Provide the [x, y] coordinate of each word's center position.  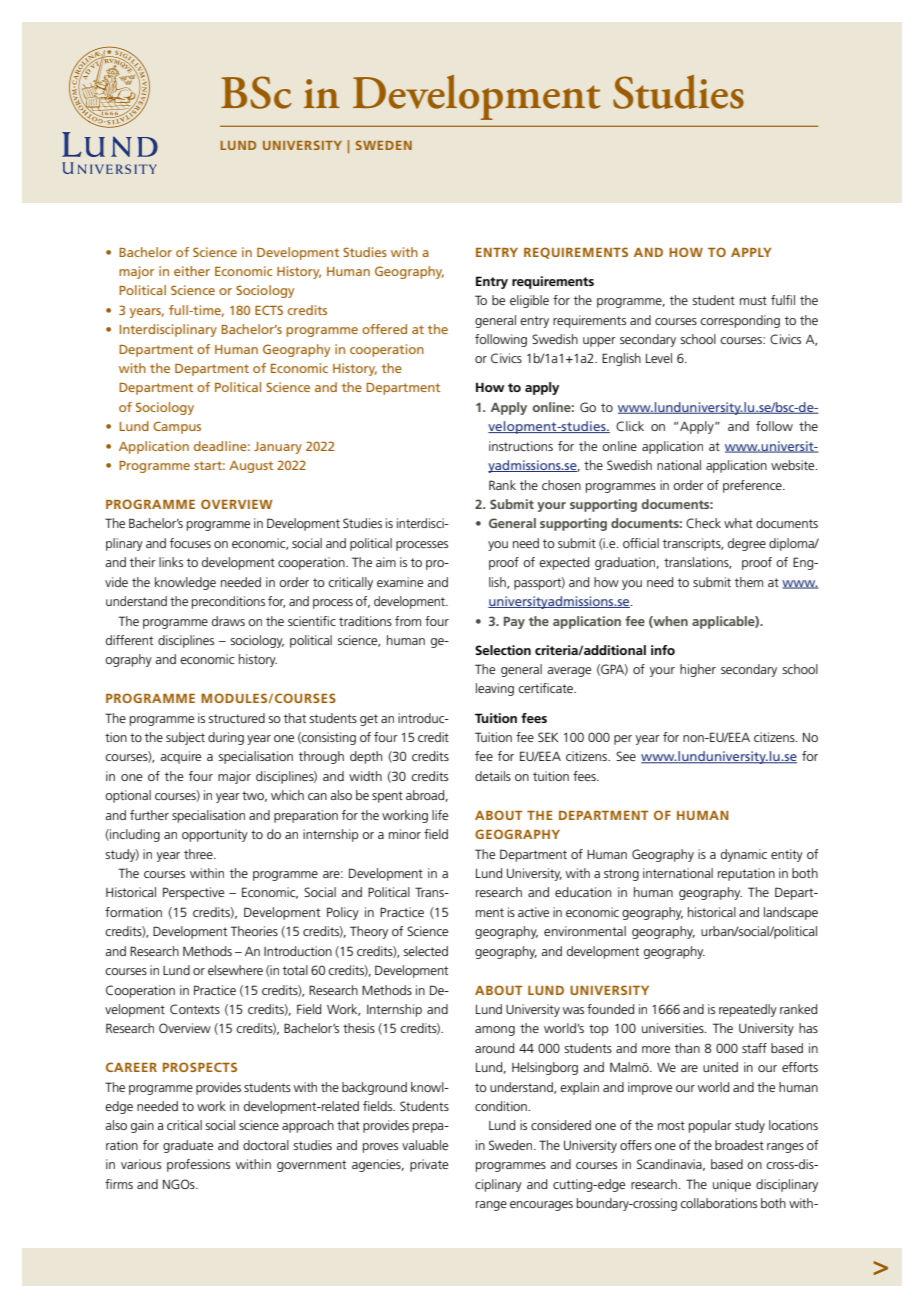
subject [185, 738]
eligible [529, 301]
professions [198, 1165]
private [429, 1165]
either [192, 271]
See [626, 756]
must [753, 300]
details [493, 776]
